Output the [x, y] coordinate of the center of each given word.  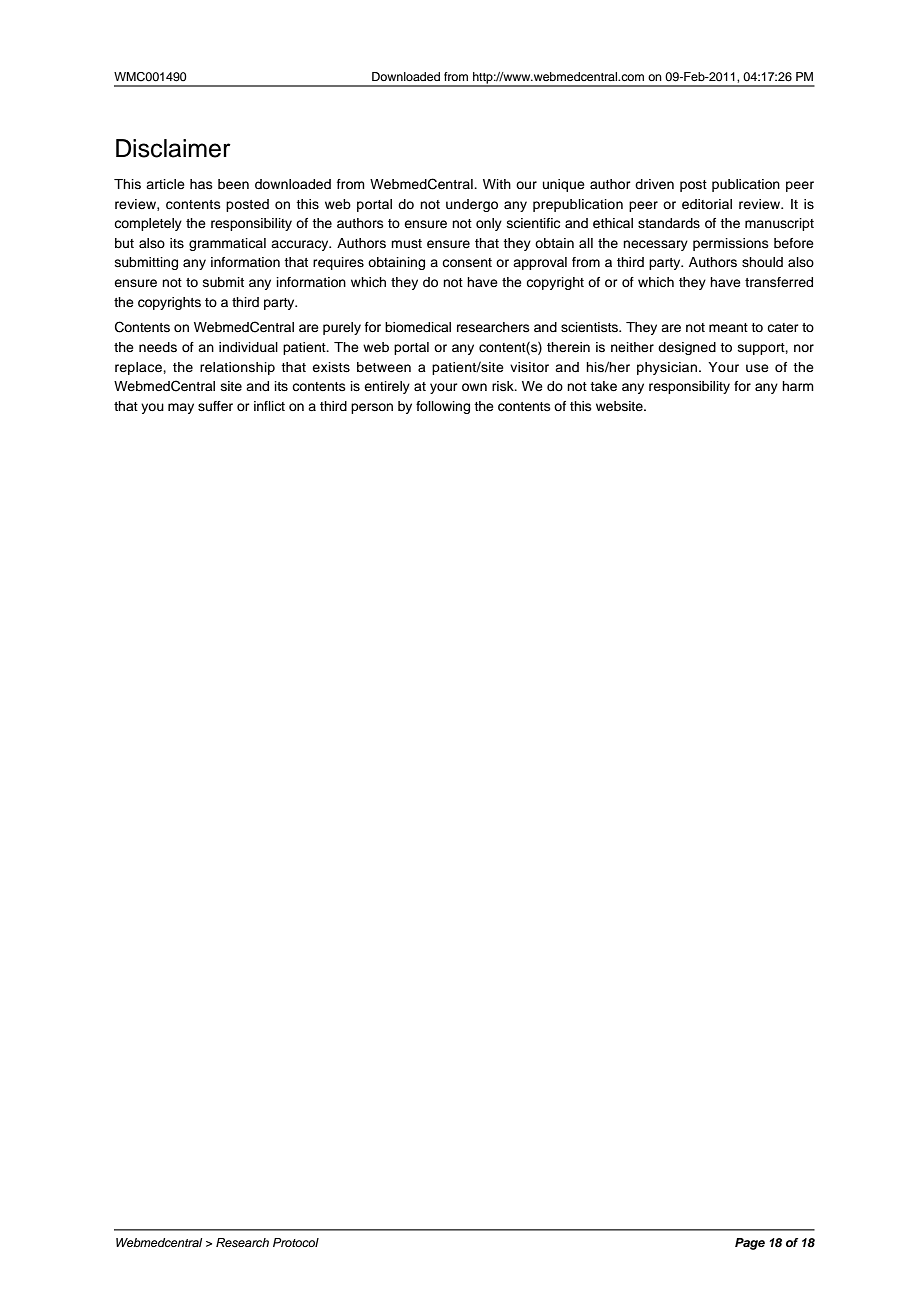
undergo [472, 205]
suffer [215, 406]
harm [798, 386]
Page [750, 1244]
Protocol [296, 1242]
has [201, 184]
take [603, 386]
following [443, 407]
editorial [707, 204]
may [181, 408]
